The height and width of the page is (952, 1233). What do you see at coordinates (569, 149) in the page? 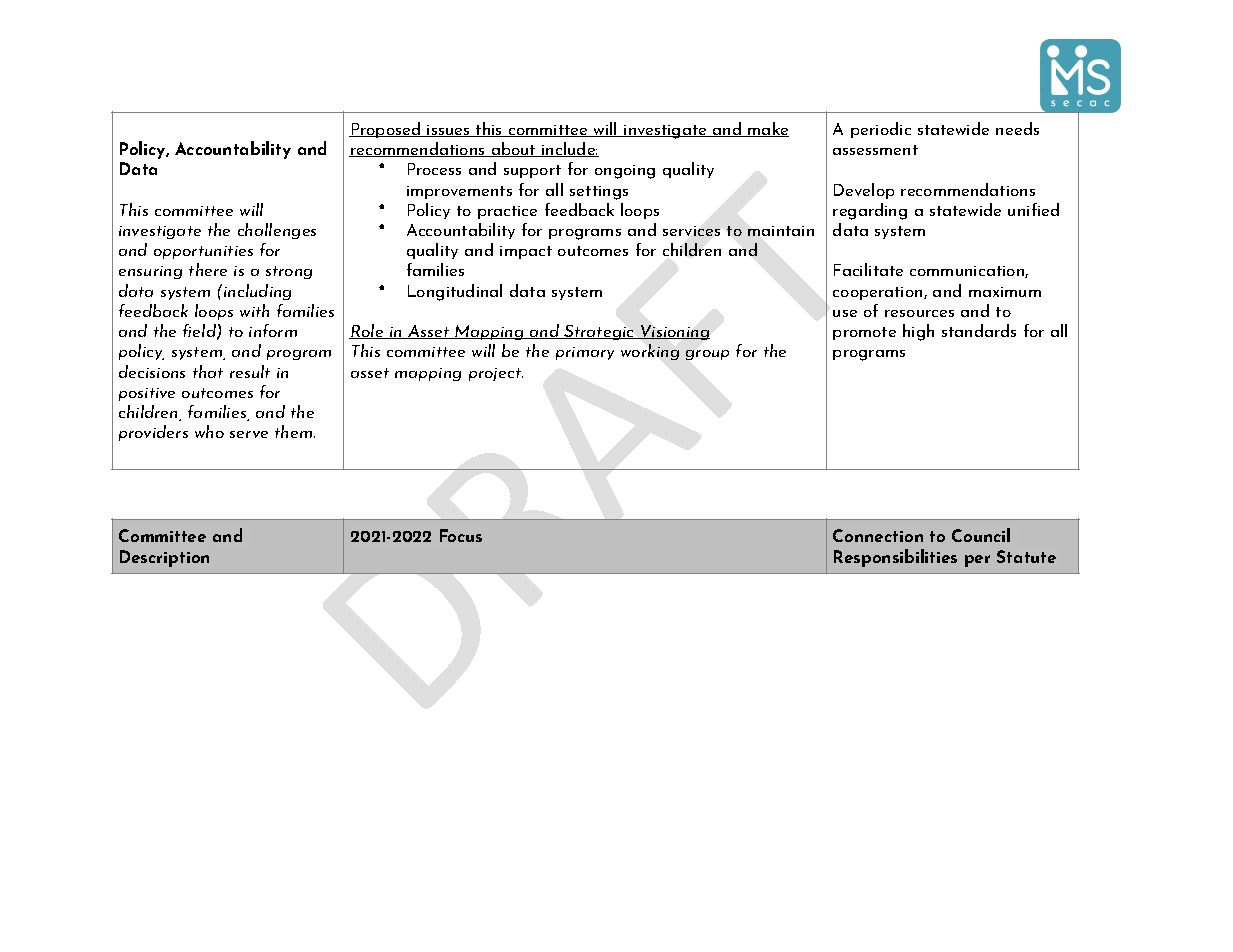
I see `include` at bounding box center [569, 149].
